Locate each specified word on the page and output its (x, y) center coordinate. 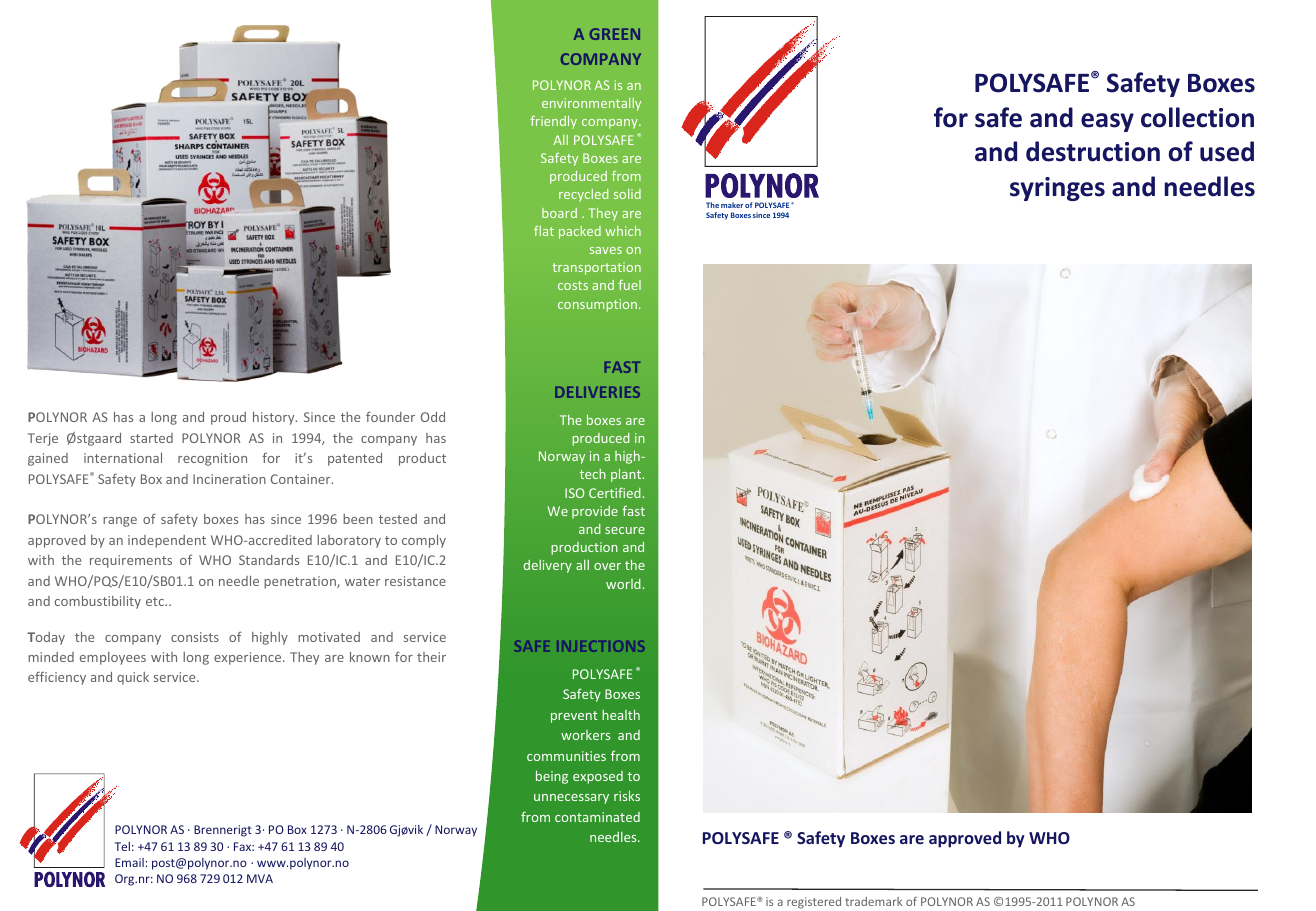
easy (1107, 122)
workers (585, 735)
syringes (1057, 189)
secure (625, 530)
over (607, 566)
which (623, 231)
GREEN (614, 34)
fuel (629, 285)
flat (544, 231)
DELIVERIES (597, 392)
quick (133, 678)
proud (228, 418)
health (621, 714)
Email (129, 862)
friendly (553, 122)
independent (167, 541)
